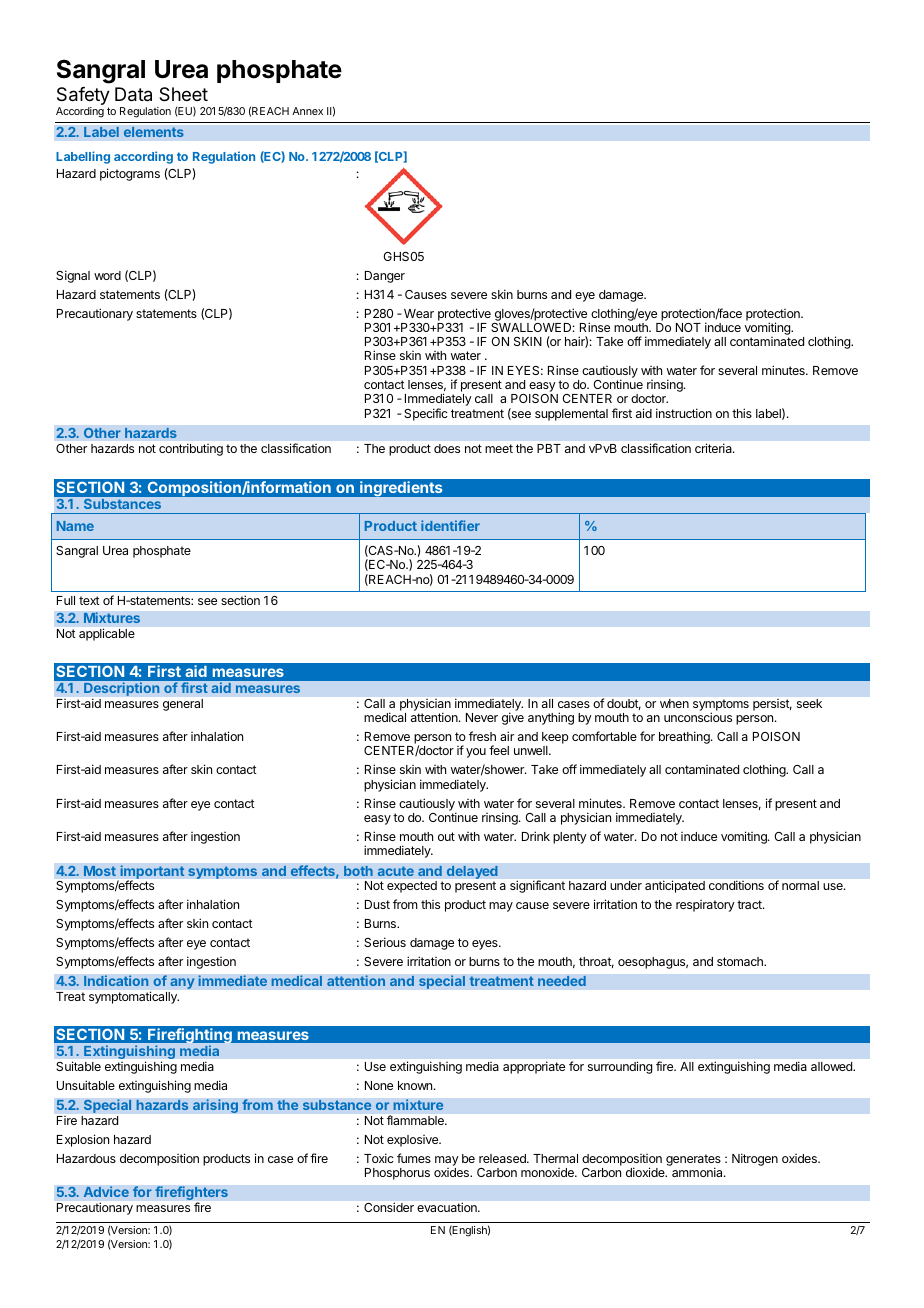 The height and width of the document is (1308, 924). I want to click on Specific, so click(426, 414).
